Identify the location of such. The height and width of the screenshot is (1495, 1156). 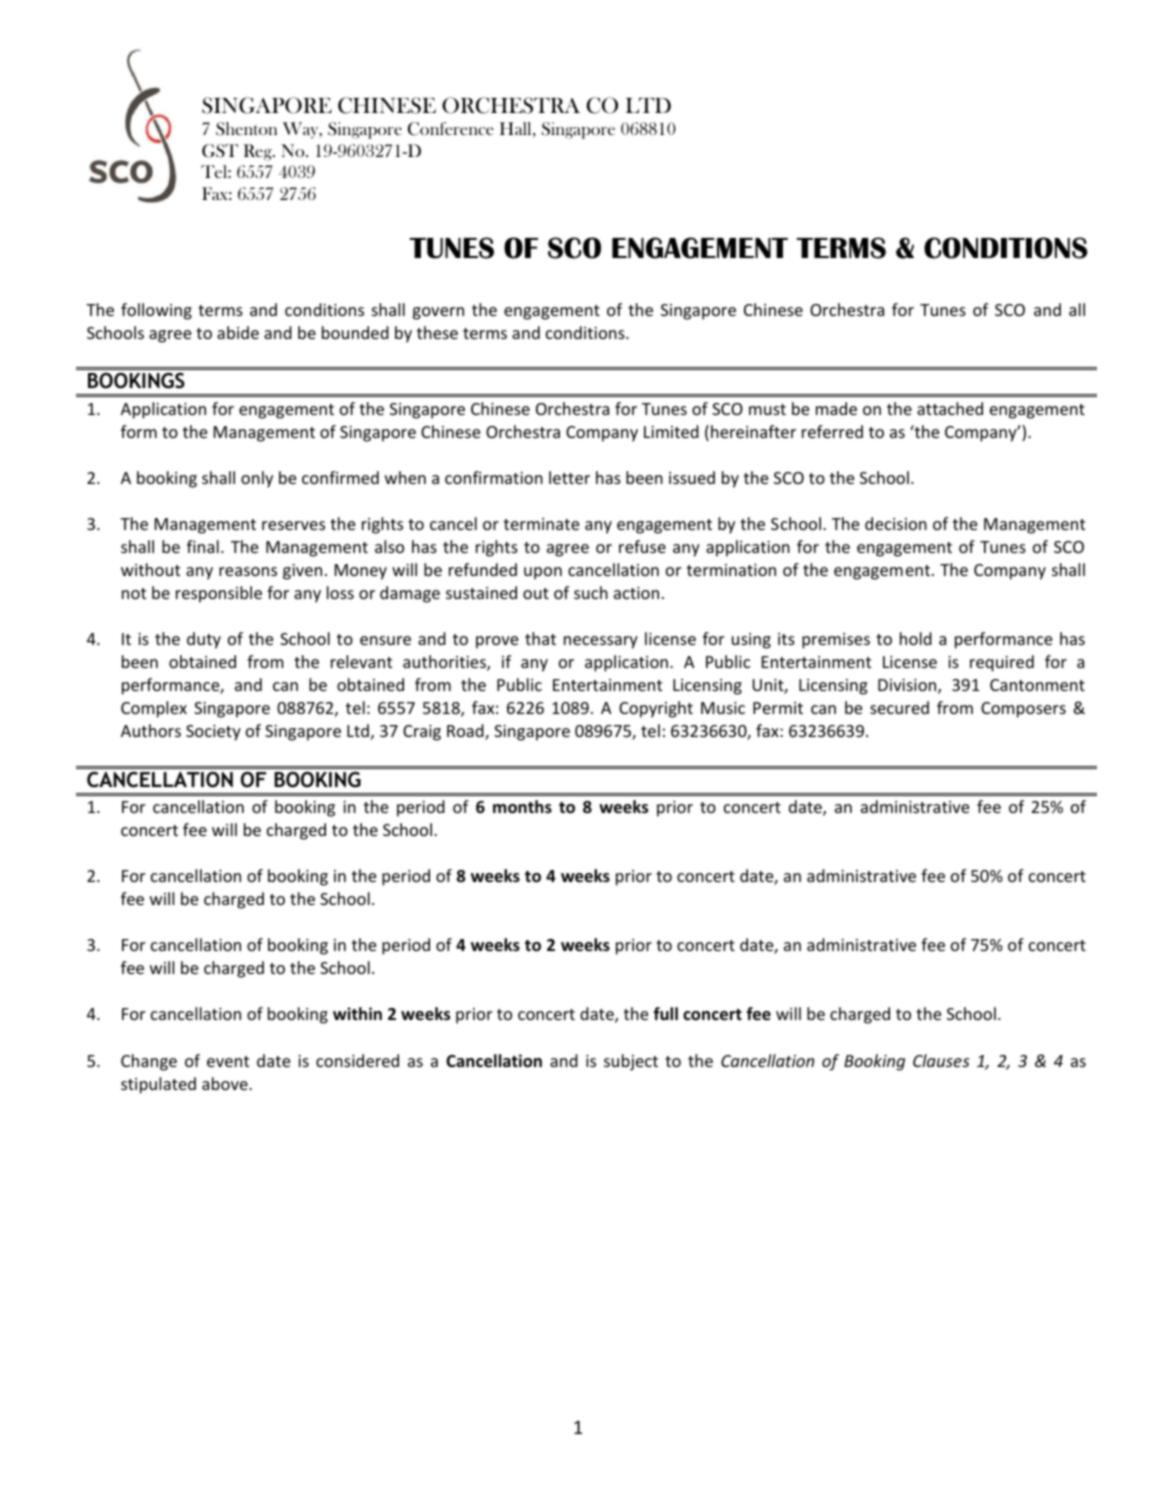
(591, 592).
